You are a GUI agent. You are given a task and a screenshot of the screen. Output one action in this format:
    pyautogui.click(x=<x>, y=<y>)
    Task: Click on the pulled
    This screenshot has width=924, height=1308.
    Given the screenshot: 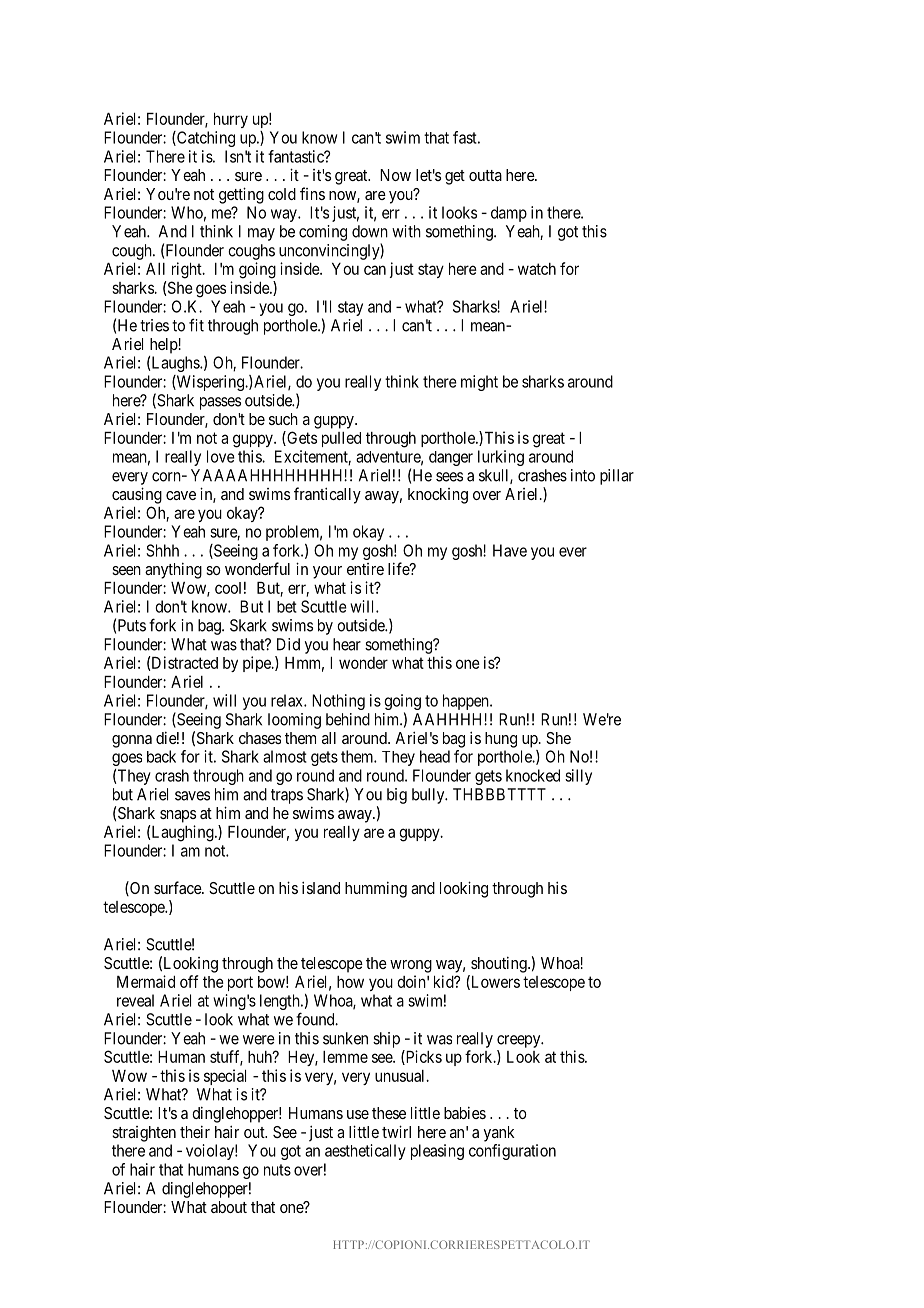 What is the action you would take?
    pyautogui.click(x=341, y=439)
